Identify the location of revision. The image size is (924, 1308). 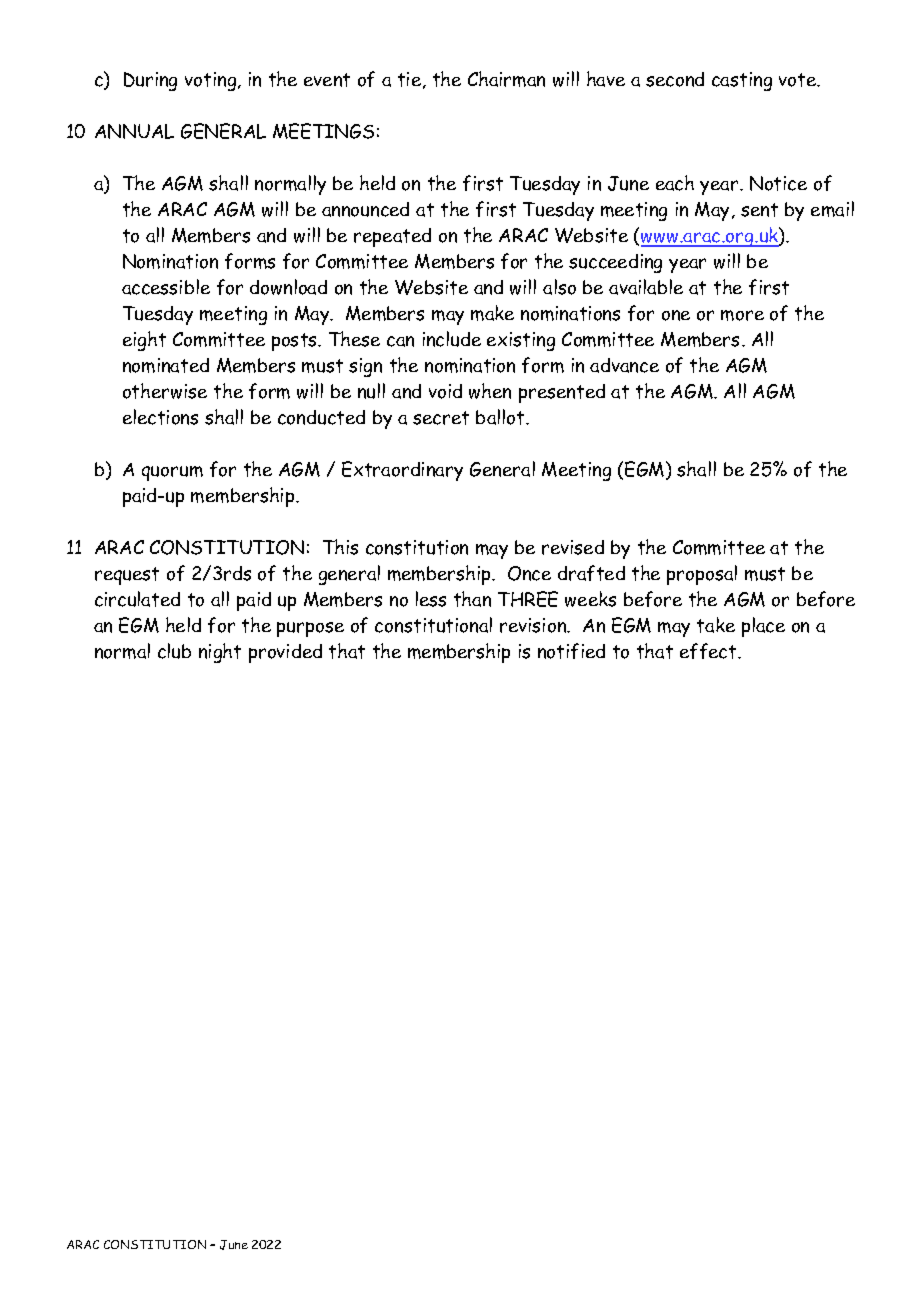
(534, 625).
